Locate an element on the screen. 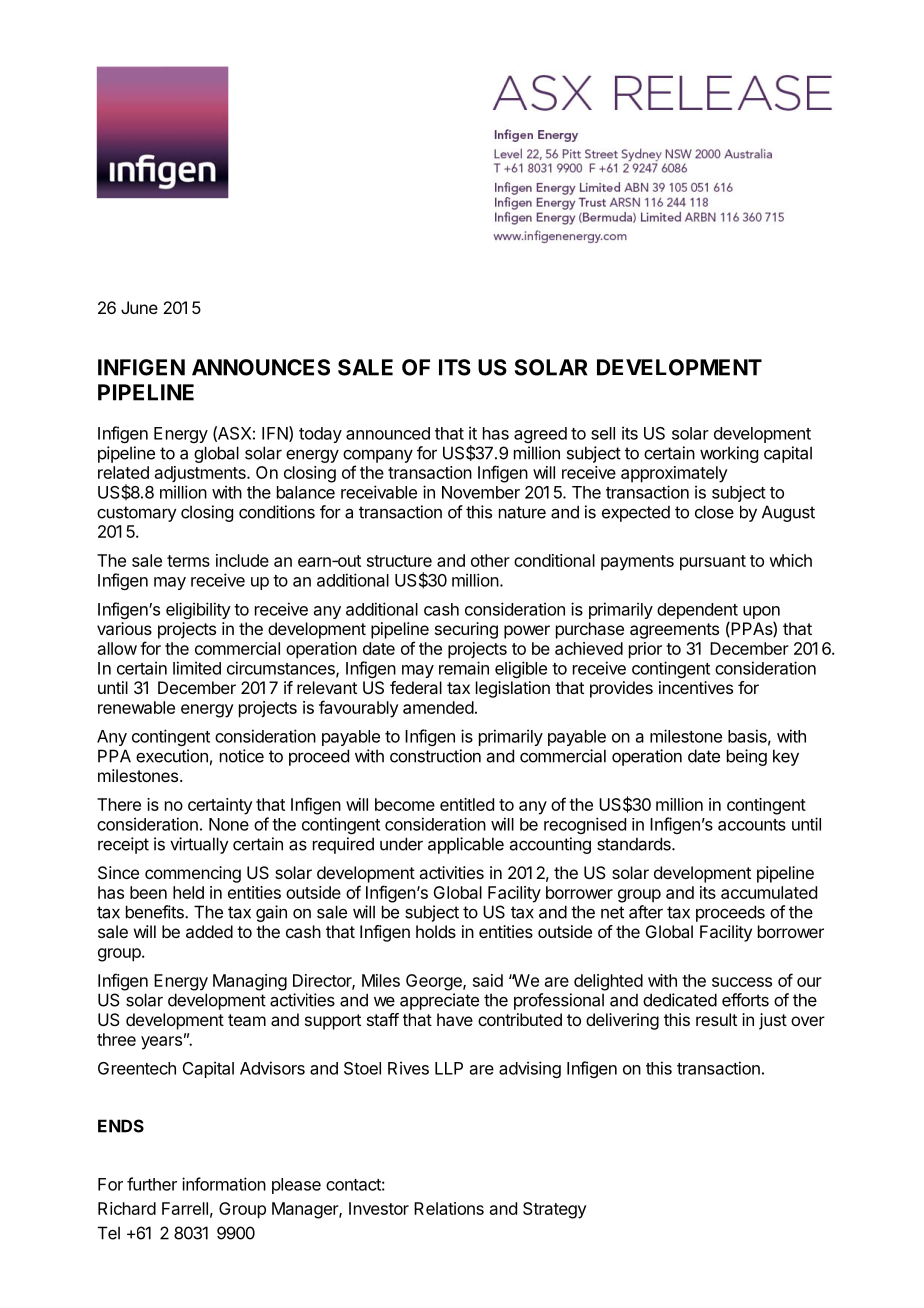 This screenshot has width=924, height=1308. securing is located at coordinates (466, 630).
